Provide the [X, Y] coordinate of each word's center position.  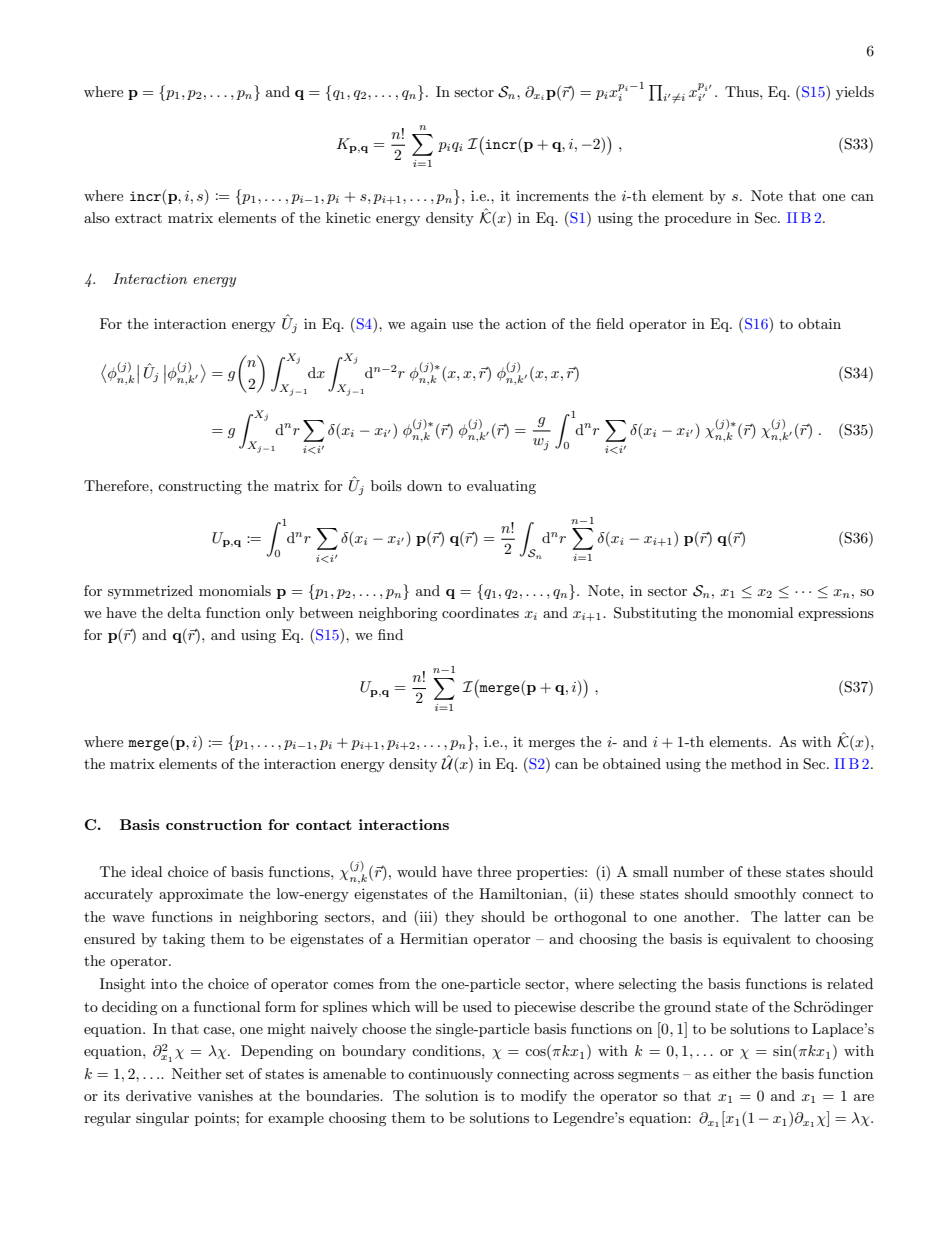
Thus [743, 91]
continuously [450, 1075]
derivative [158, 1095]
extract [138, 218]
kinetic [348, 217]
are [864, 1097]
